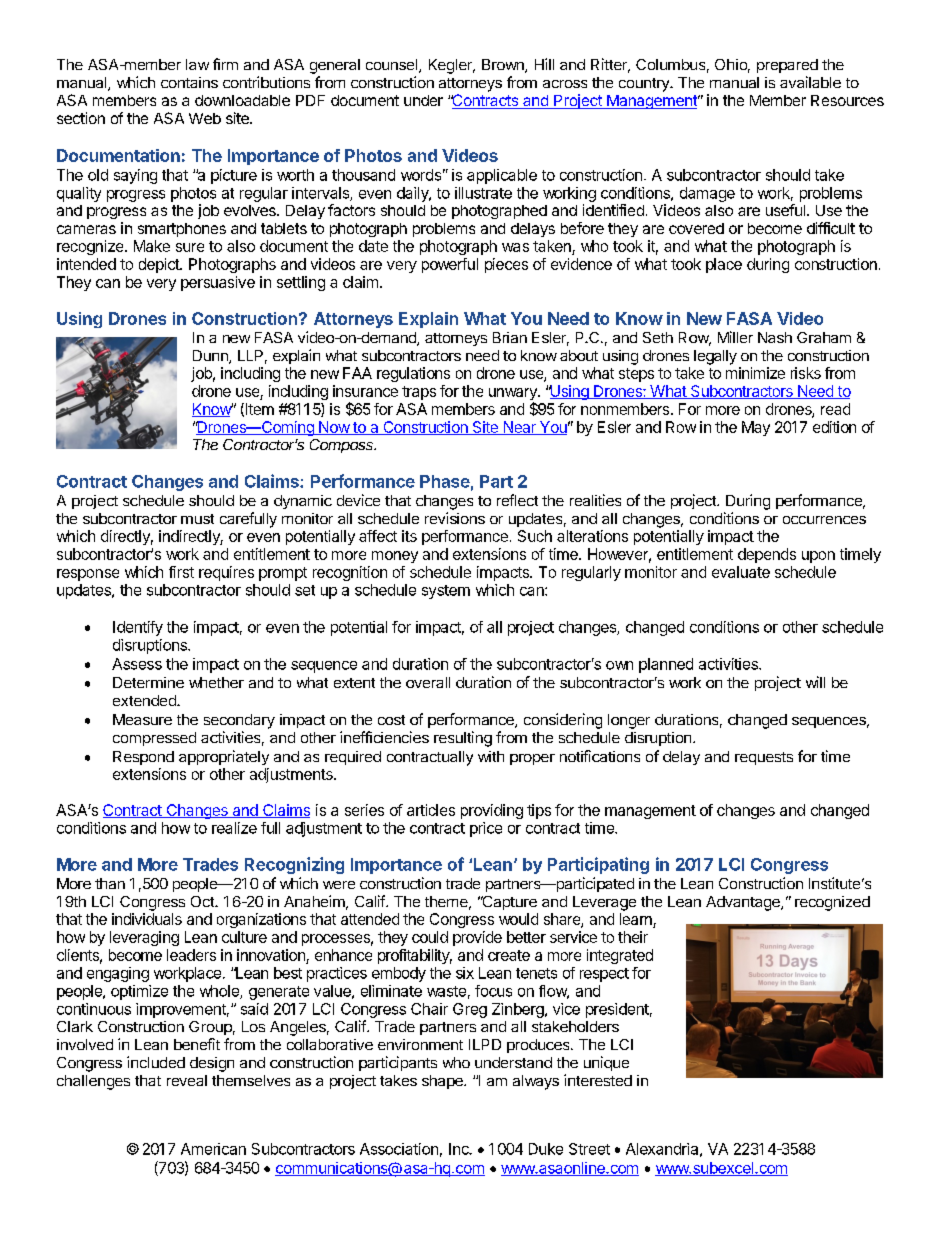 Image resolution: width=952 pixels, height=1233 pixels. What do you see at coordinates (187, 1080) in the screenshot?
I see `reveal` at bounding box center [187, 1080].
